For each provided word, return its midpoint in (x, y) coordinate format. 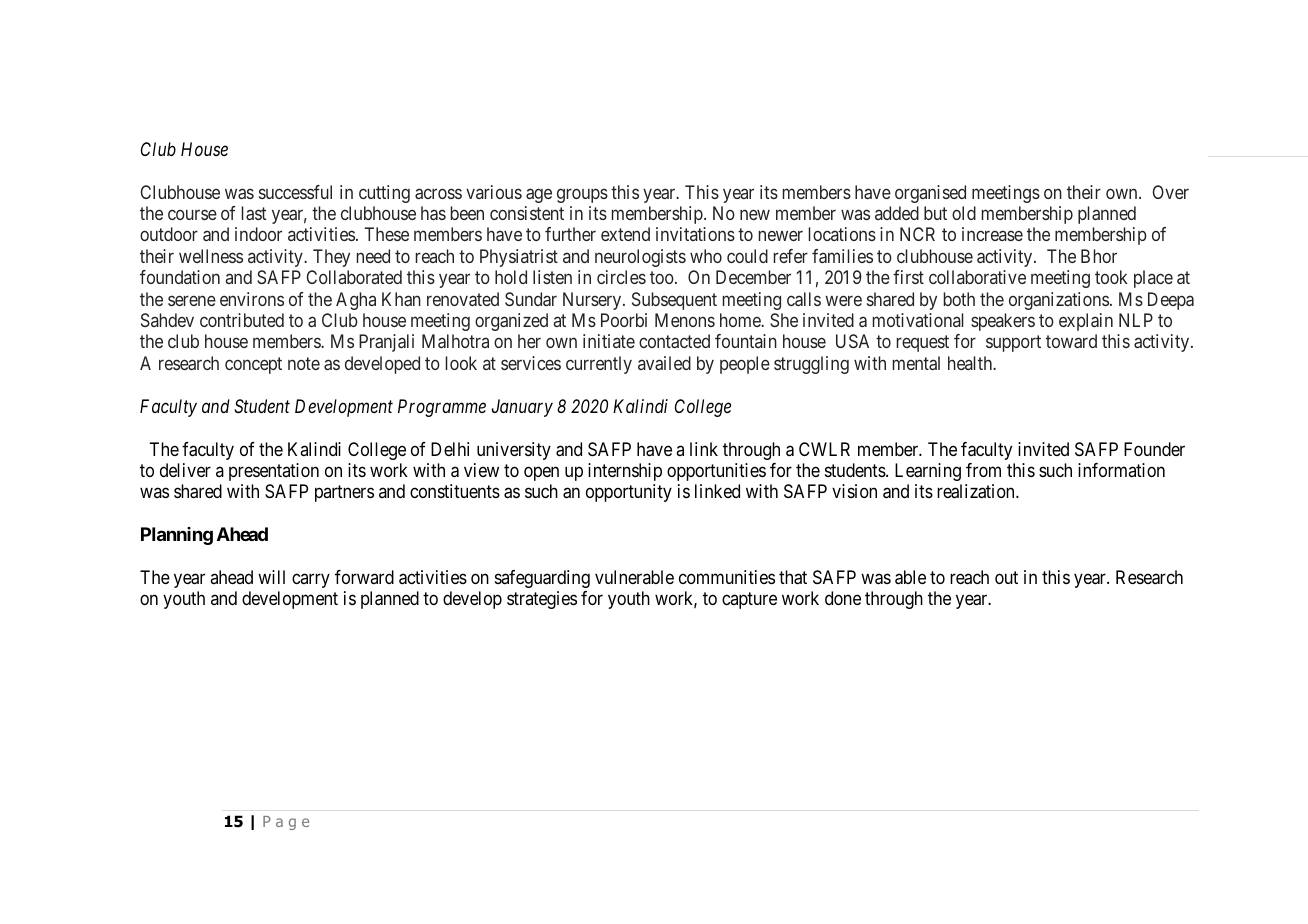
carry (311, 581)
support (1013, 344)
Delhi (450, 449)
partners (344, 494)
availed (664, 363)
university (514, 451)
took (1111, 277)
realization (977, 491)
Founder (1154, 449)
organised (930, 194)
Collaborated (354, 277)
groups (582, 195)
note (304, 363)
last (254, 213)
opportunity (629, 493)
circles (621, 277)
